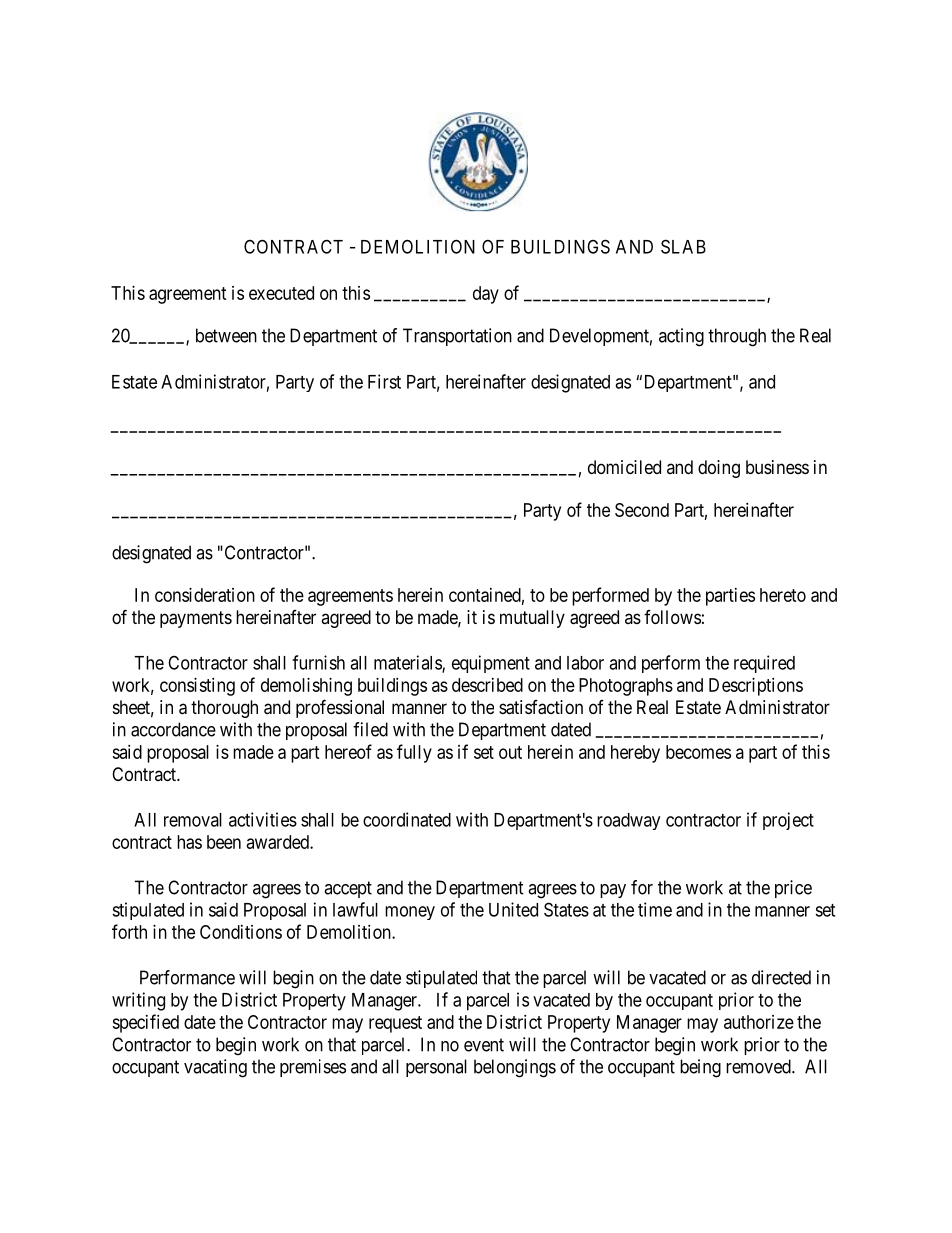 This screenshot has height=1233, width=952. What do you see at coordinates (281, 293) in the screenshot?
I see `executed` at bounding box center [281, 293].
